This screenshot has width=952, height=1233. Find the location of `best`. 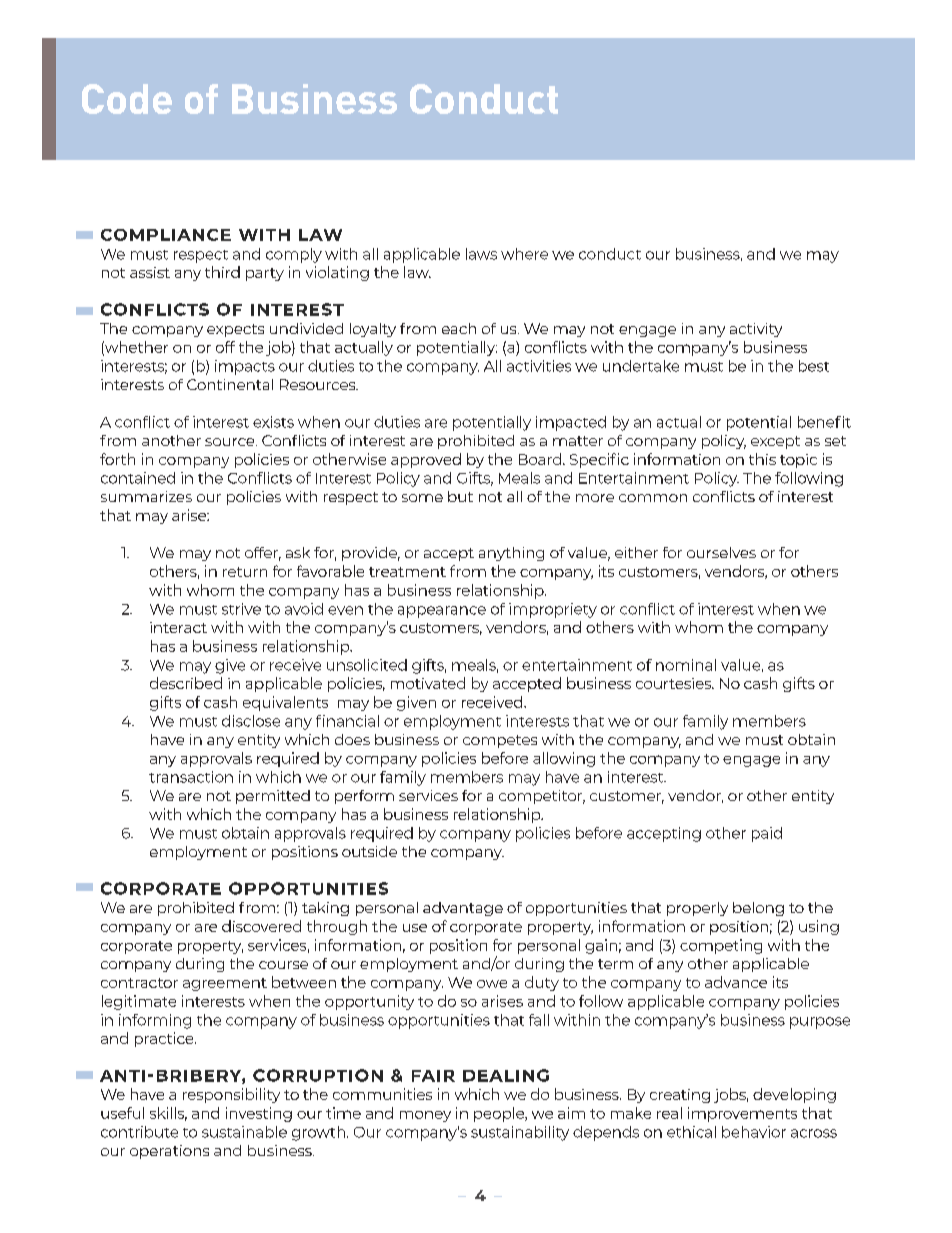

best is located at coordinates (814, 366).
